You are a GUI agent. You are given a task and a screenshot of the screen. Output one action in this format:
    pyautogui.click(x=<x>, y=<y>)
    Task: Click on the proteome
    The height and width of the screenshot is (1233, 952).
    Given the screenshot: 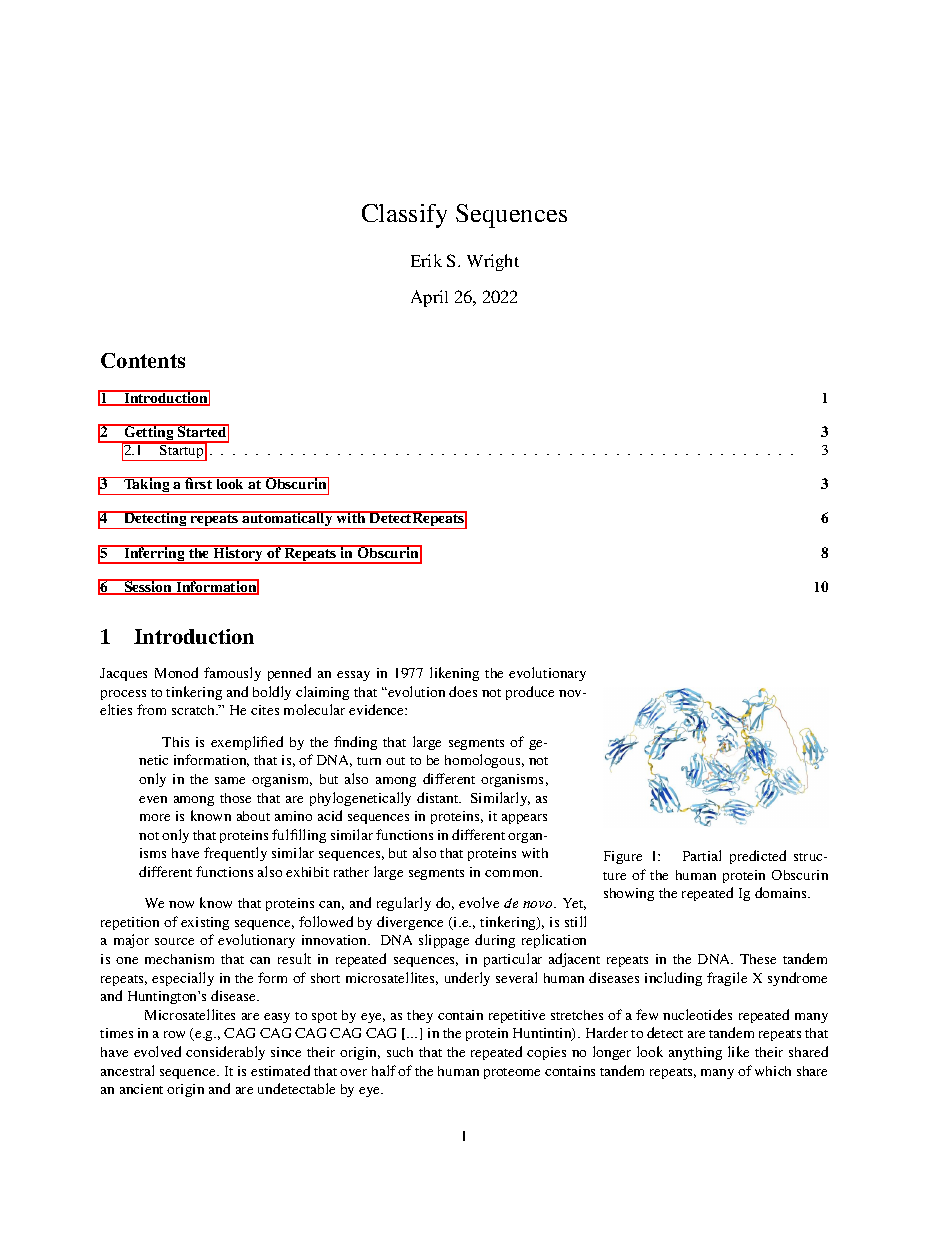 What is the action you would take?
    pyautogui.click(x=512, y=1073)
